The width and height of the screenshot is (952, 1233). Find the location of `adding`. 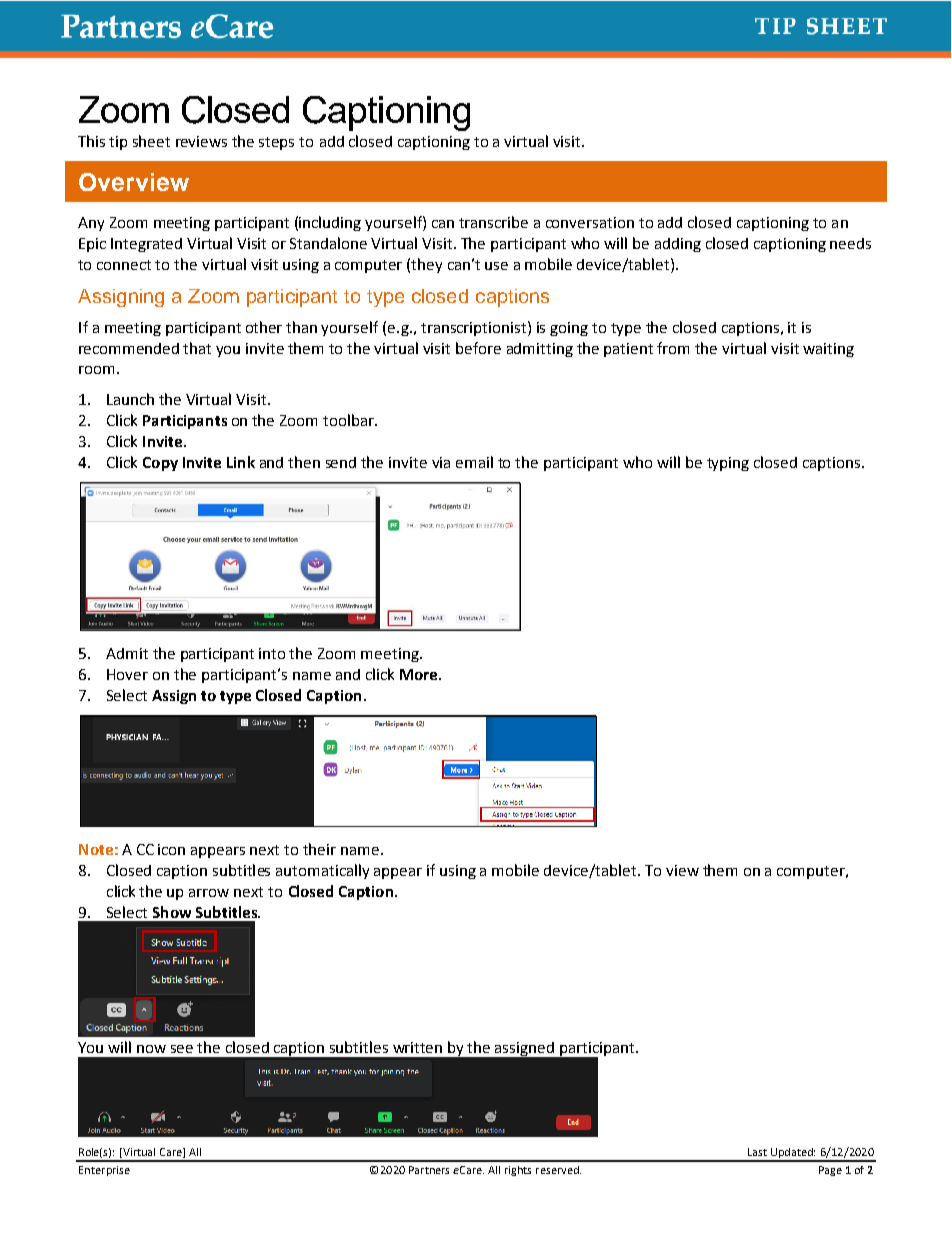

adding is located at coordinates (678, 245).
